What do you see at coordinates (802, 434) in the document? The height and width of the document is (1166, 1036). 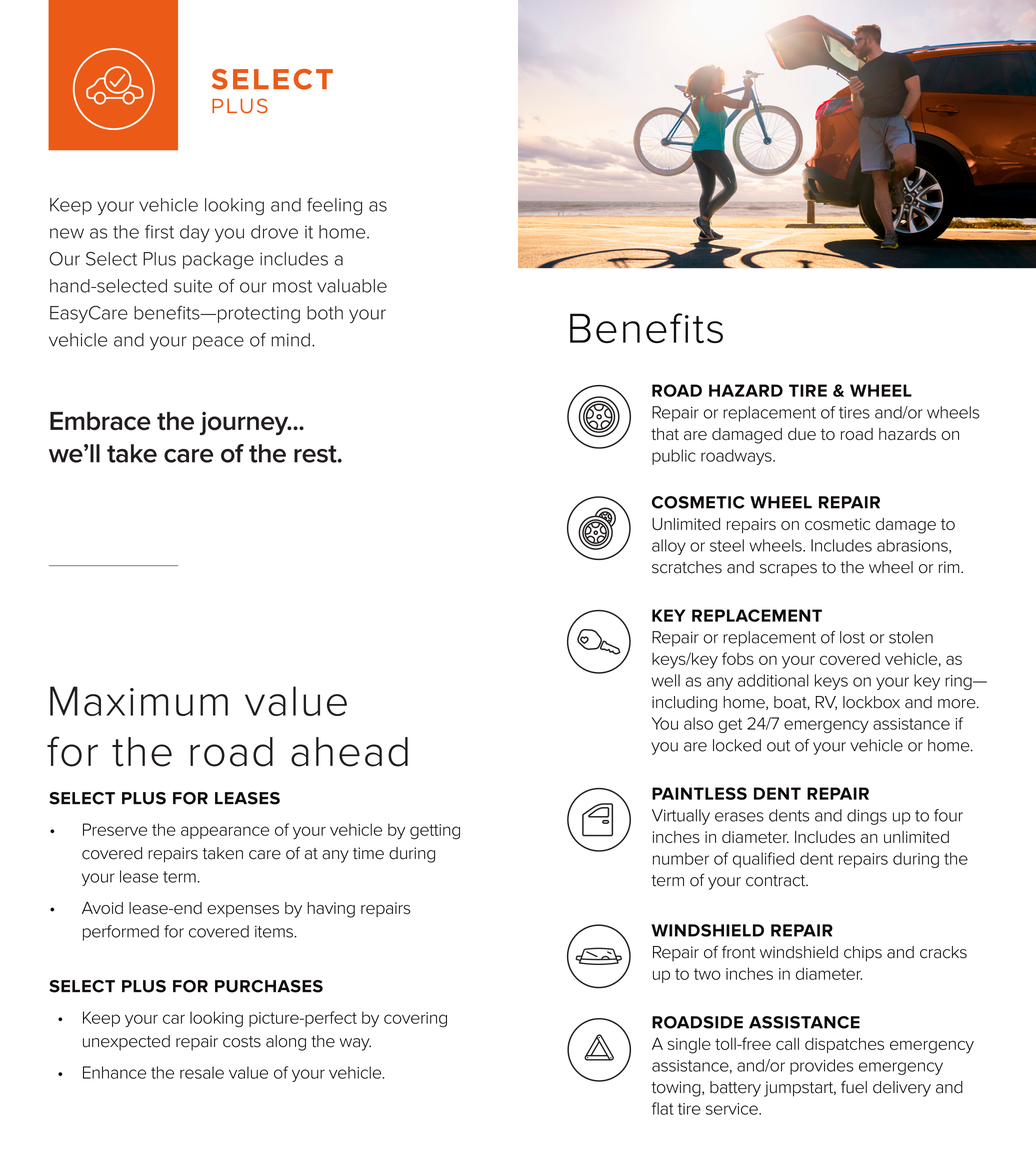 I see `due` at bounding box center [802, 434].
